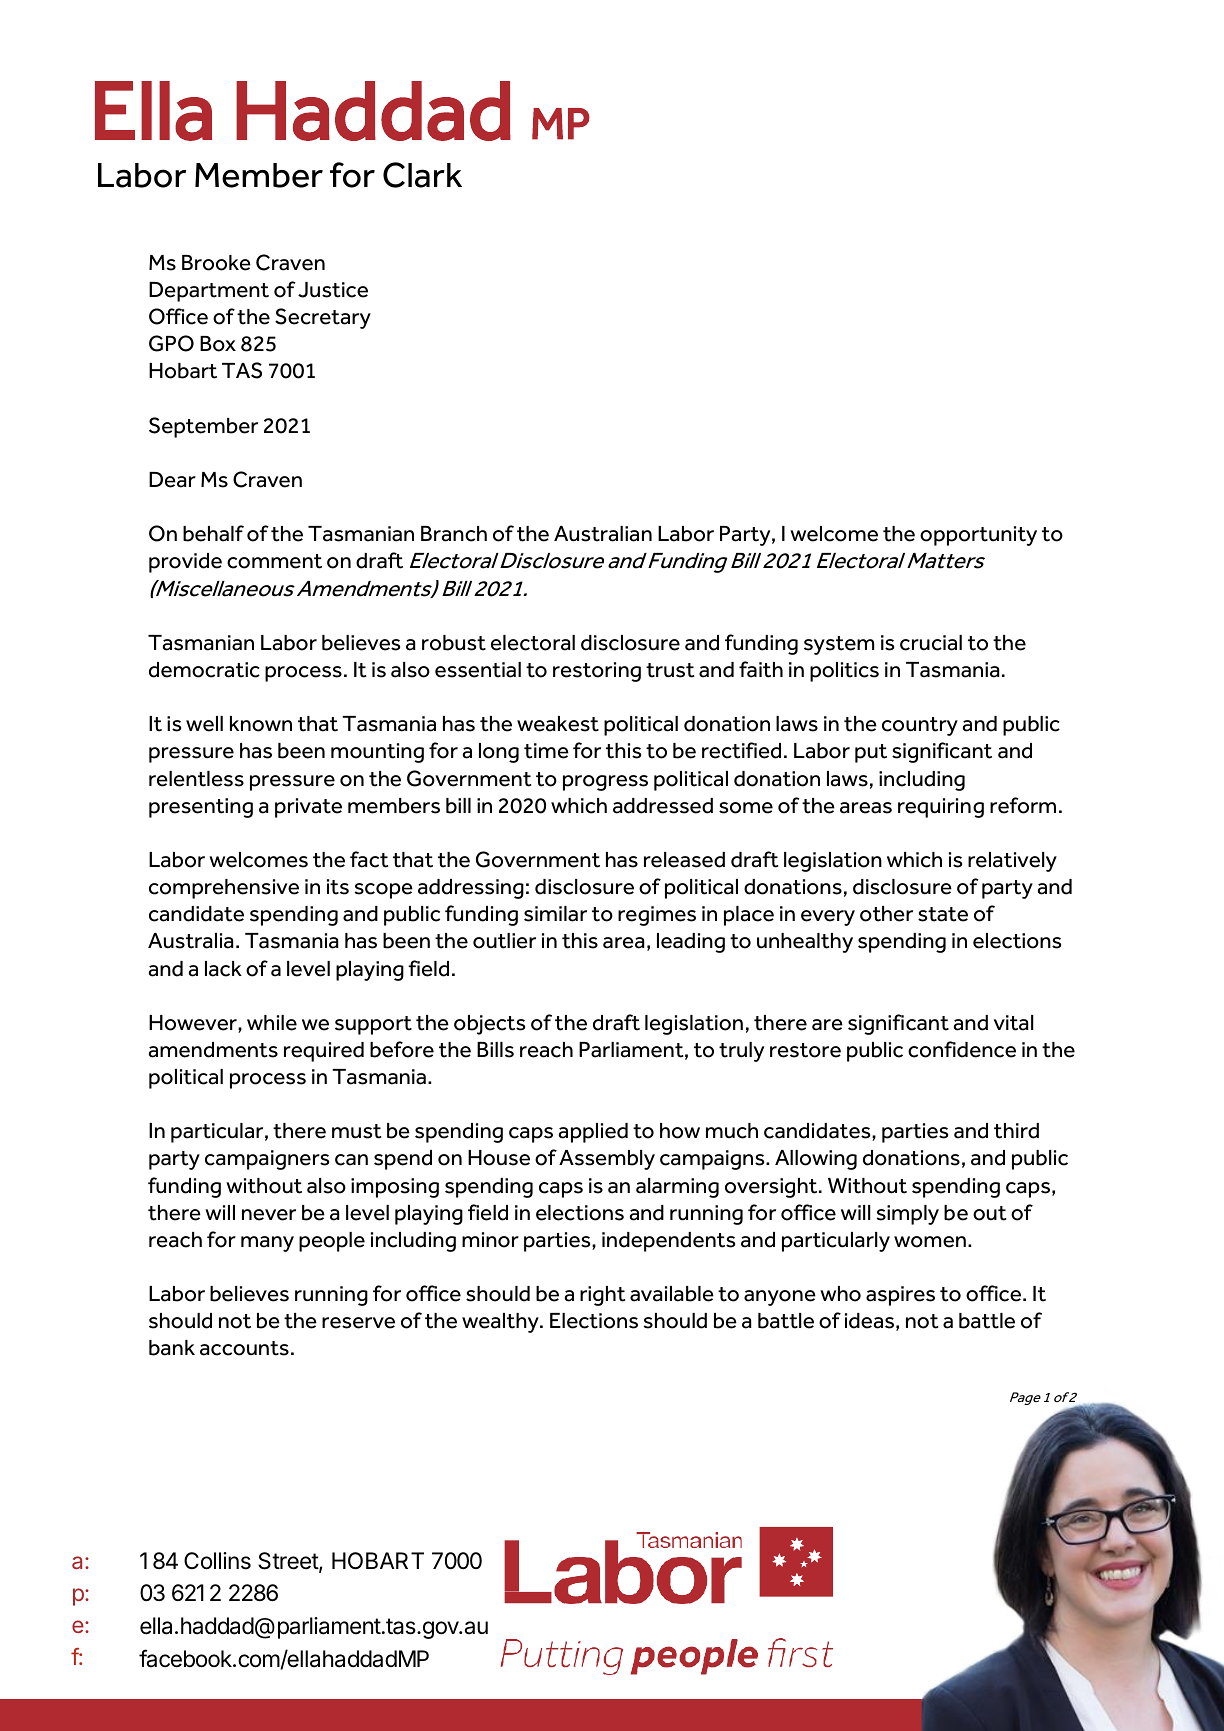  I want to click on Collins, so click(217, 1561).
